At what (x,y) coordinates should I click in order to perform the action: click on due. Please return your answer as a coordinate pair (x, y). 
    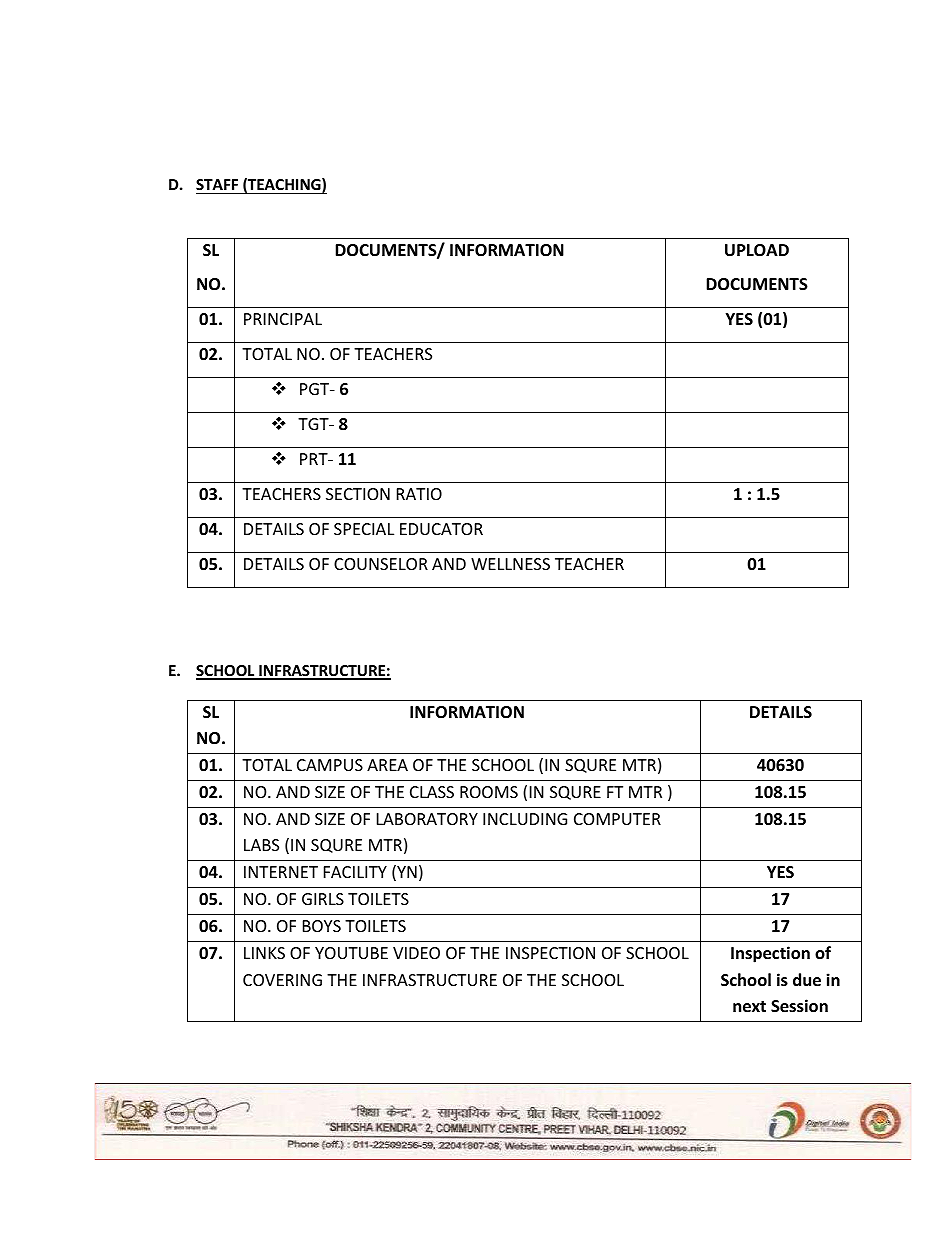
    Looking at the image, I should click on (807, 980).
